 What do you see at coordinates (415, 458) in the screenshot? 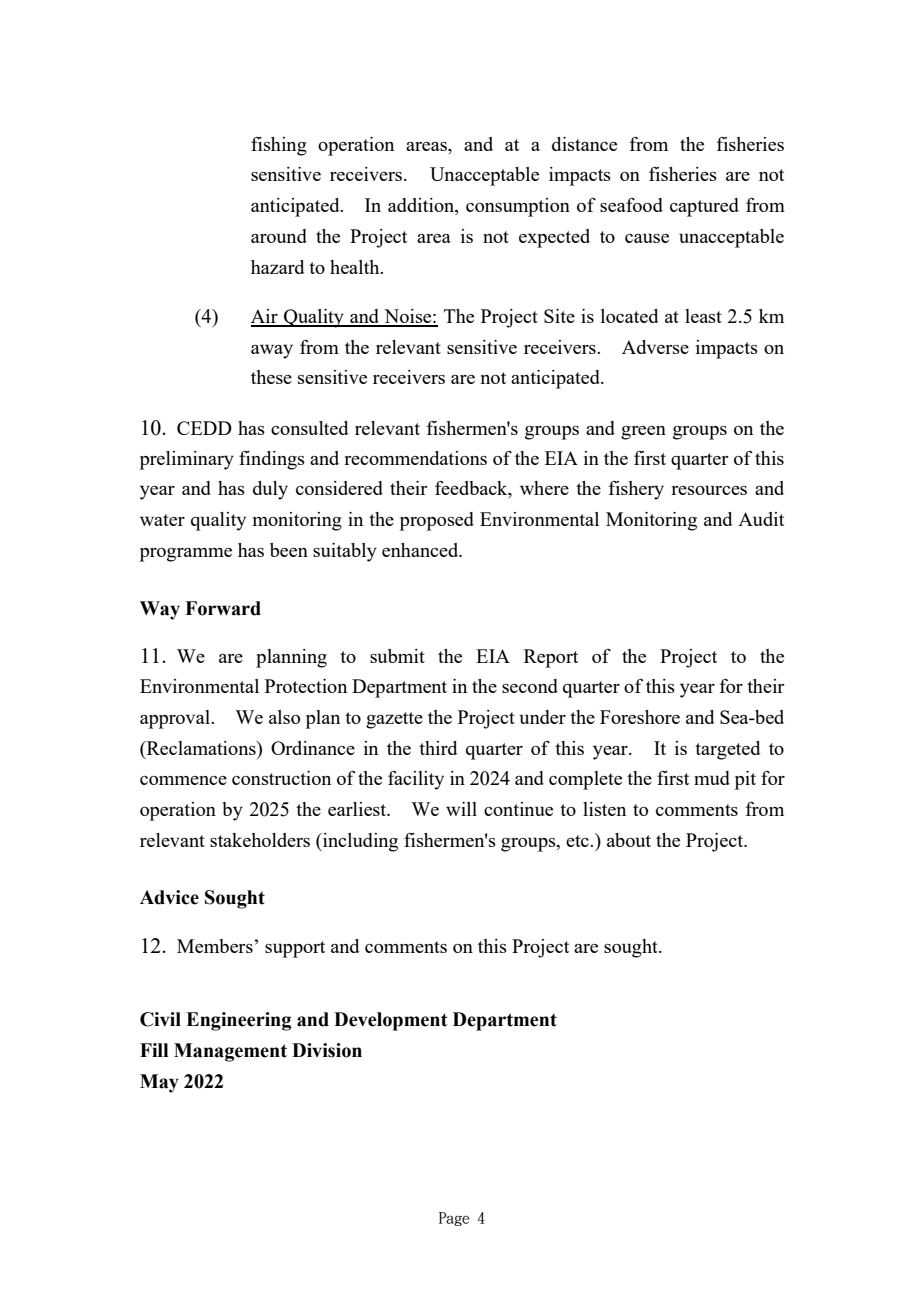
I see `recommendations` at bounding box center [415, 458].
